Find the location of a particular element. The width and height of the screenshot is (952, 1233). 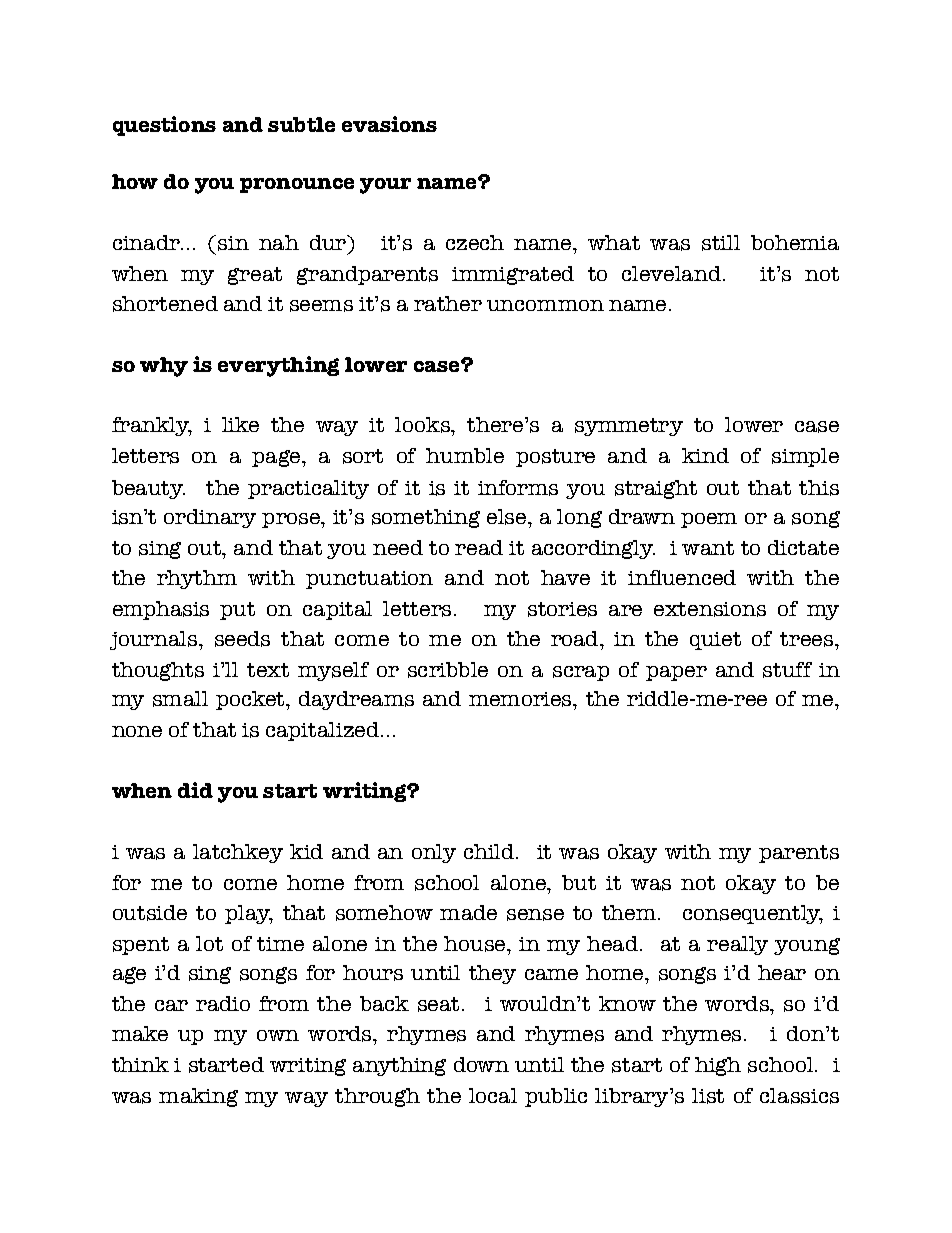

making is located at coordinates (198, 1097).
